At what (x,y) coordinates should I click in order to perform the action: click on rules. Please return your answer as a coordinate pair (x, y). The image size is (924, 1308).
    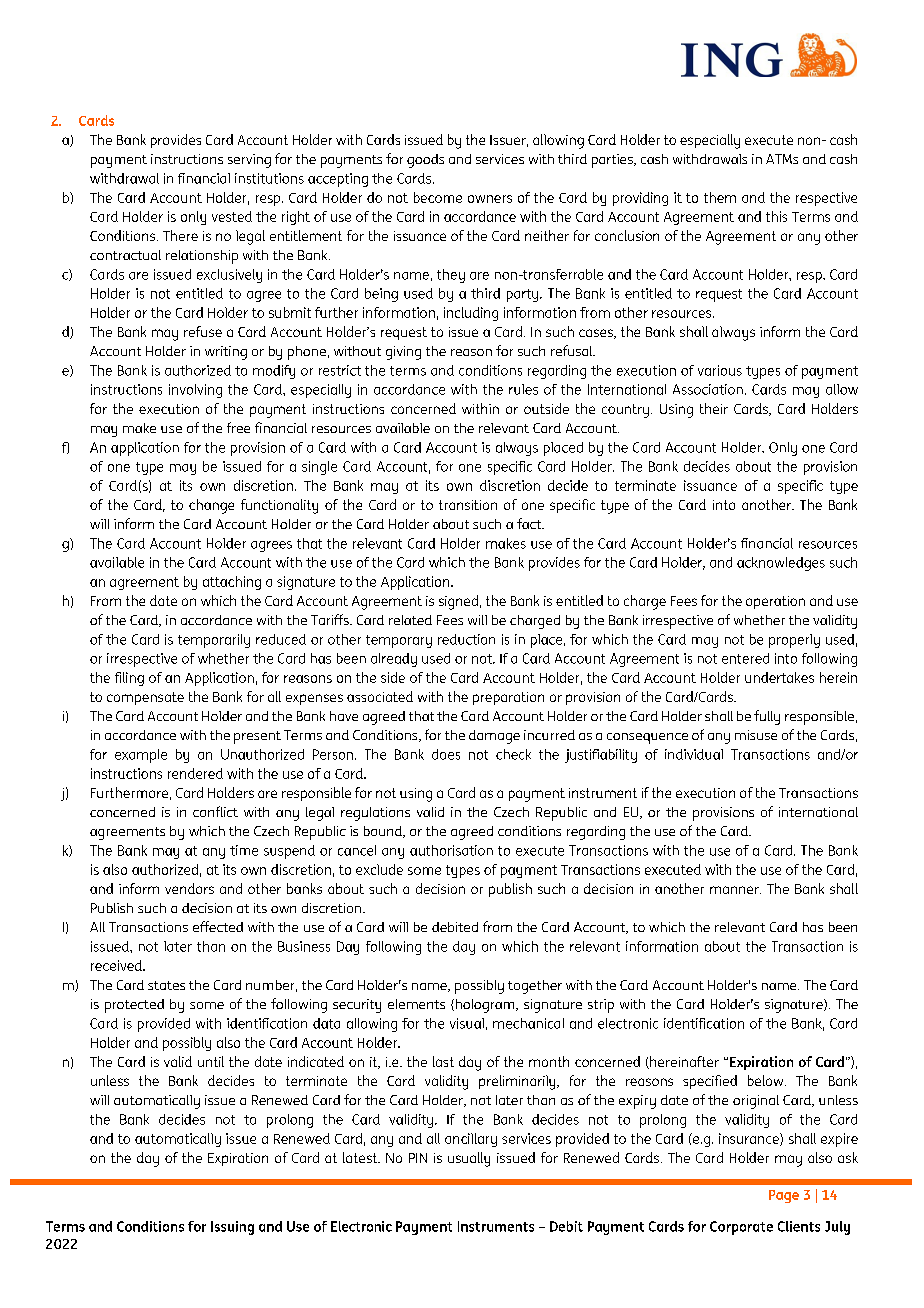
    Looking at the image, I should click on (523, 389).
